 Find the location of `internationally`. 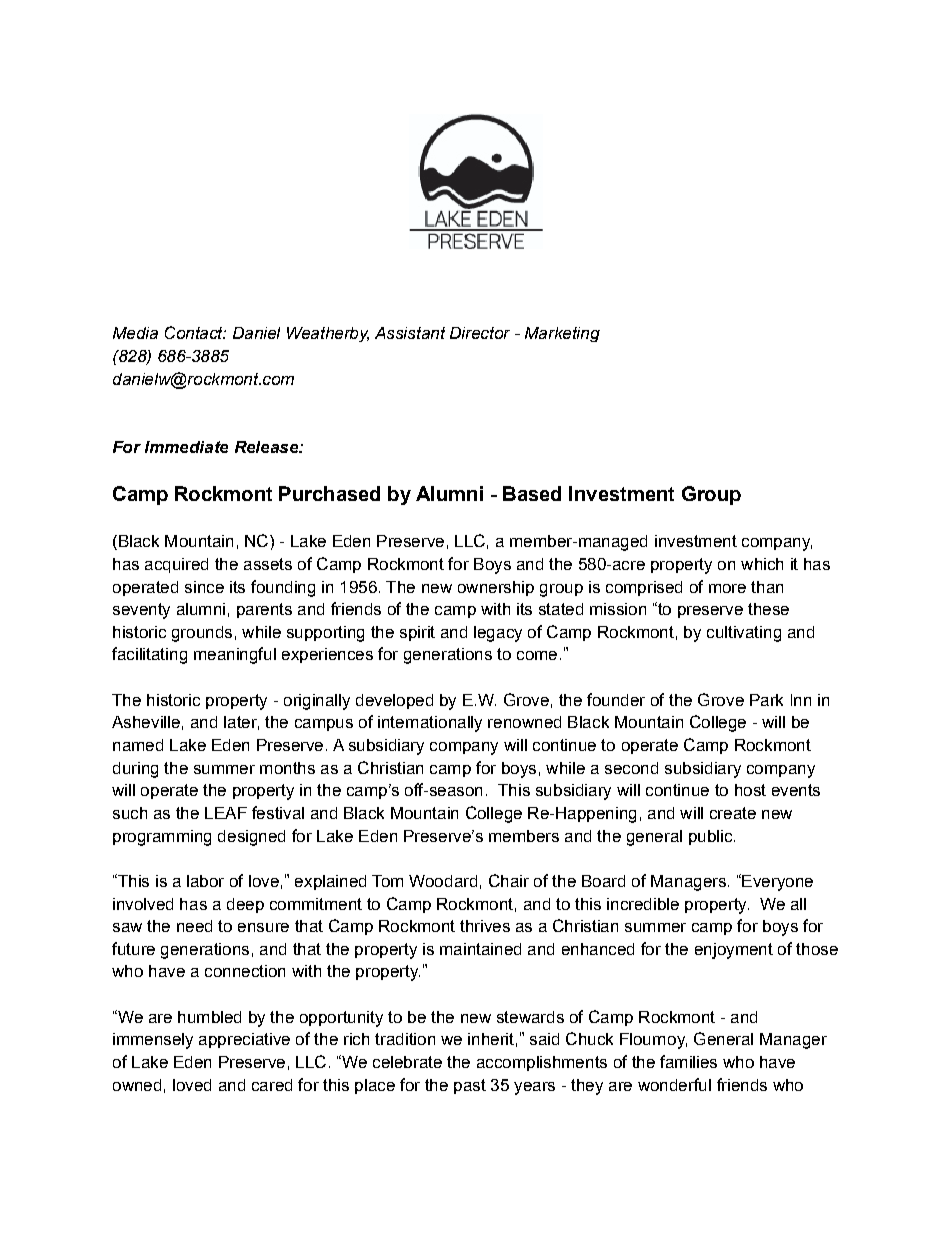

internationally is located at coordinates (430, 724).
